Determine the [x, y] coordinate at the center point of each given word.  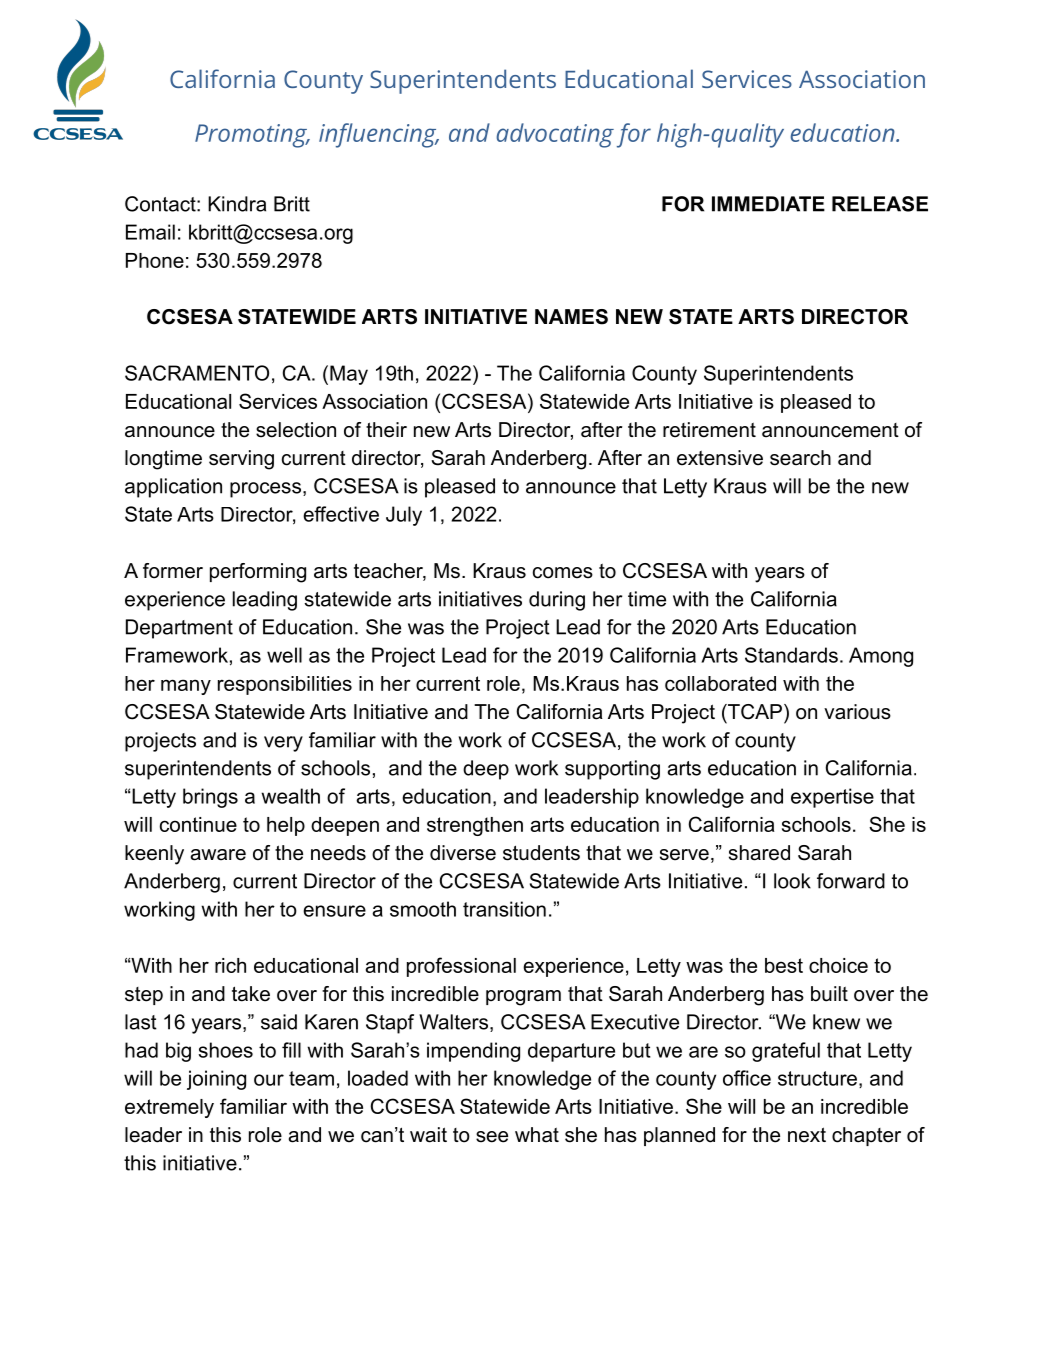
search [800, 458]
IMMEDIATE [768, 204]
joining [216, 1080]
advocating [555, 135]
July [404, 516]
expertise [832, 798]
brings [210, 798]
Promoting [252, 136]
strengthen [475, 826]
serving [241, 460]
